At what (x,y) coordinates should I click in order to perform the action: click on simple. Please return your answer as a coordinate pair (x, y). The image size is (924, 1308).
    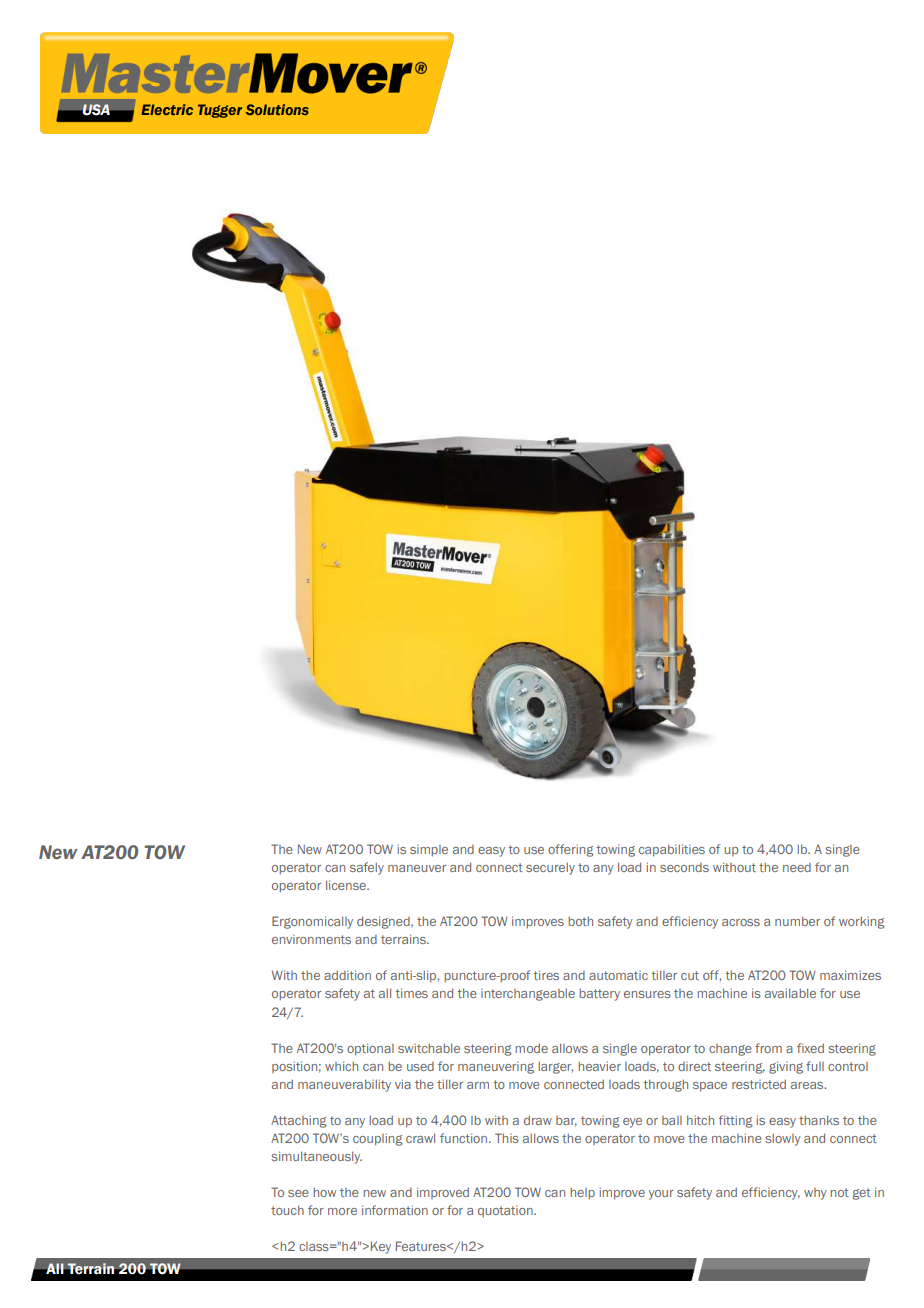
    Looking at the image, I should click on (429, 851).
